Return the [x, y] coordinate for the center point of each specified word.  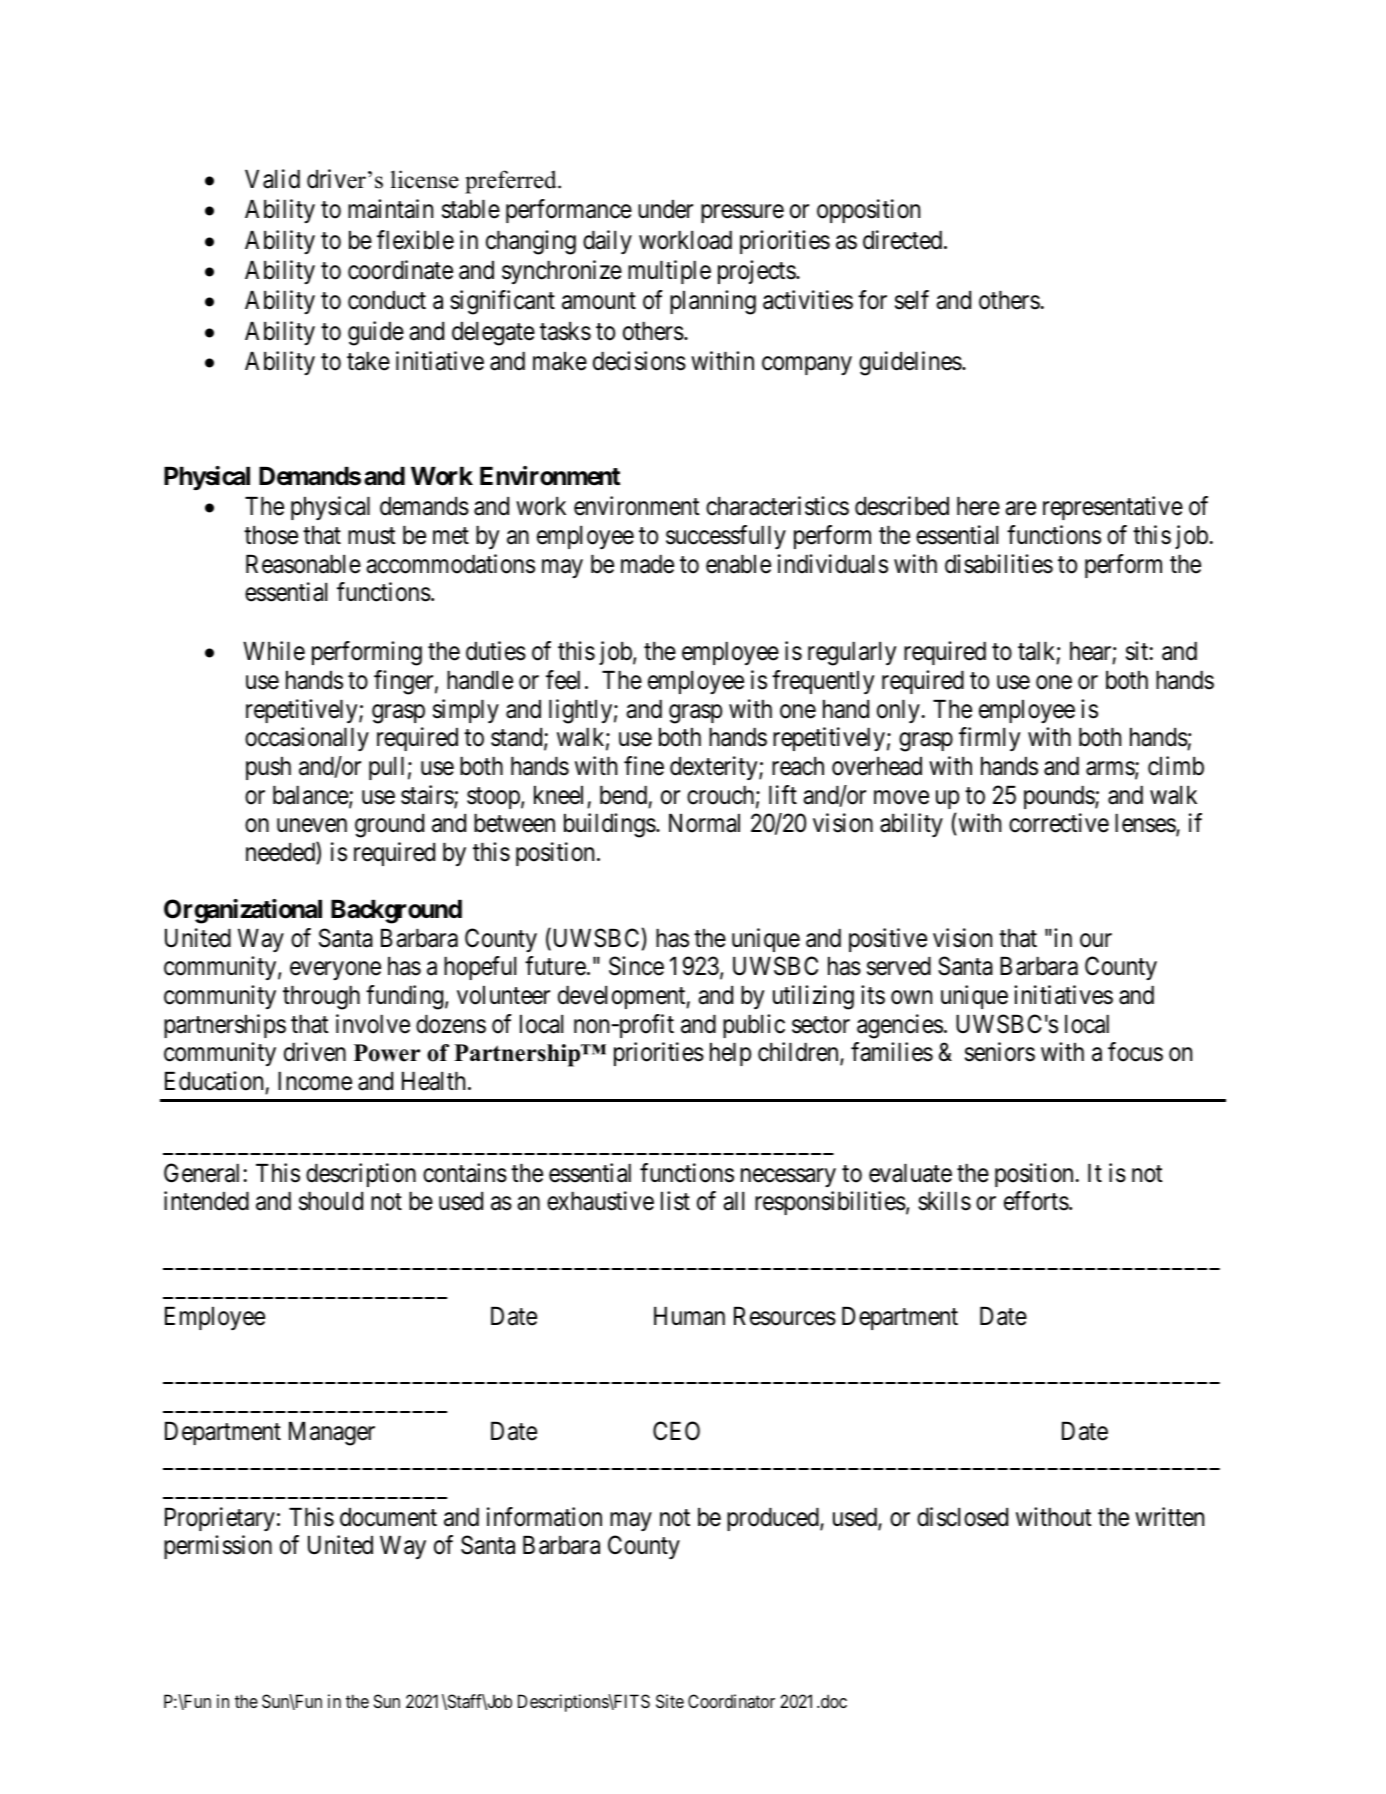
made [647, 564]
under [665, 209]
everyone [335, 971]
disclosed [962, 1517]
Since [636, 966]
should [331, 1201]
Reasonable [303, 564]
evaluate [910, 1173]
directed [904, 240]
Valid [272, 179]
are [1020, 509]
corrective [1059, 823]
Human [689, 1316]
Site [670, 1701]
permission [218, 1547]
